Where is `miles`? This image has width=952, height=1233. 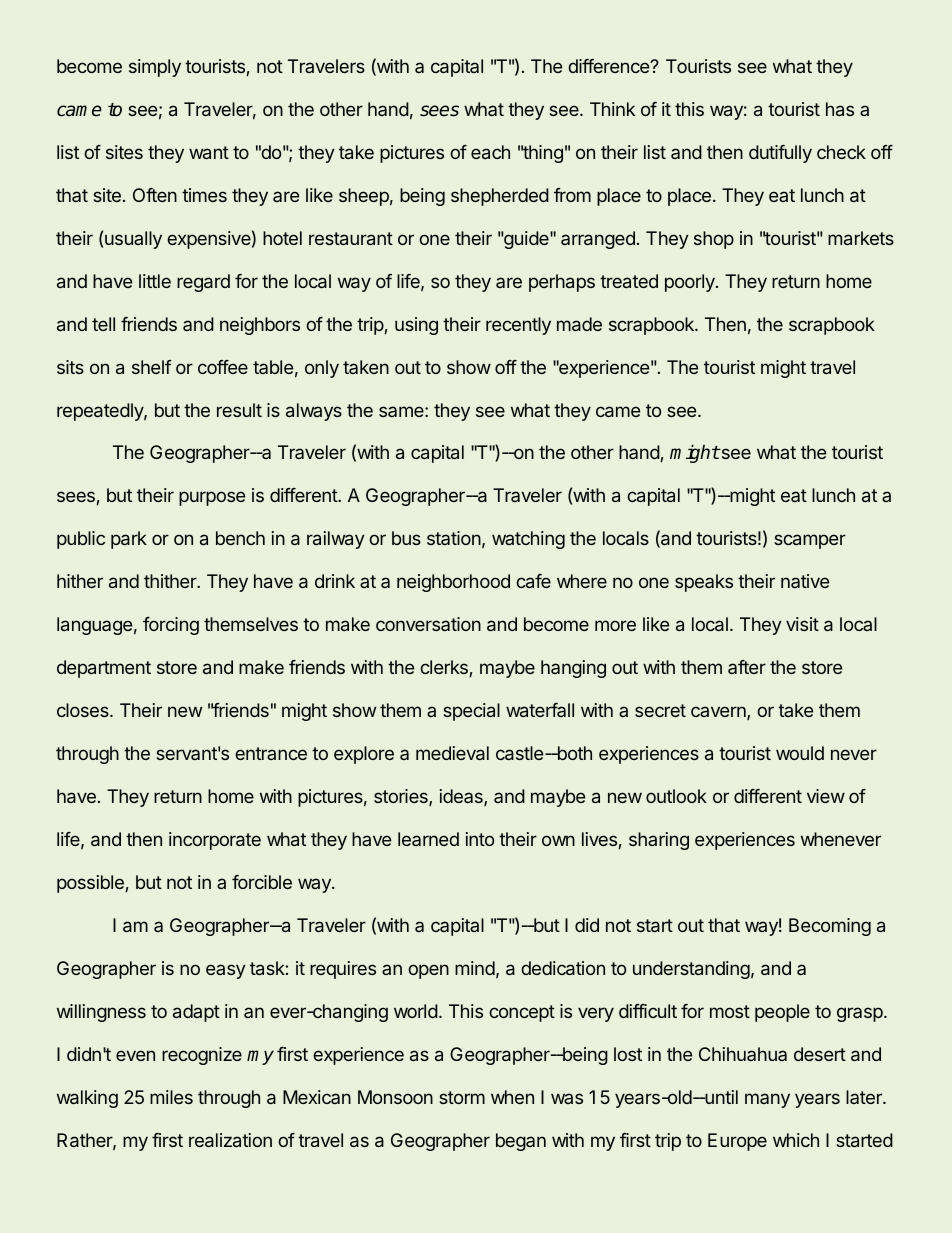 miles is located at coordinates (171, 1097).
